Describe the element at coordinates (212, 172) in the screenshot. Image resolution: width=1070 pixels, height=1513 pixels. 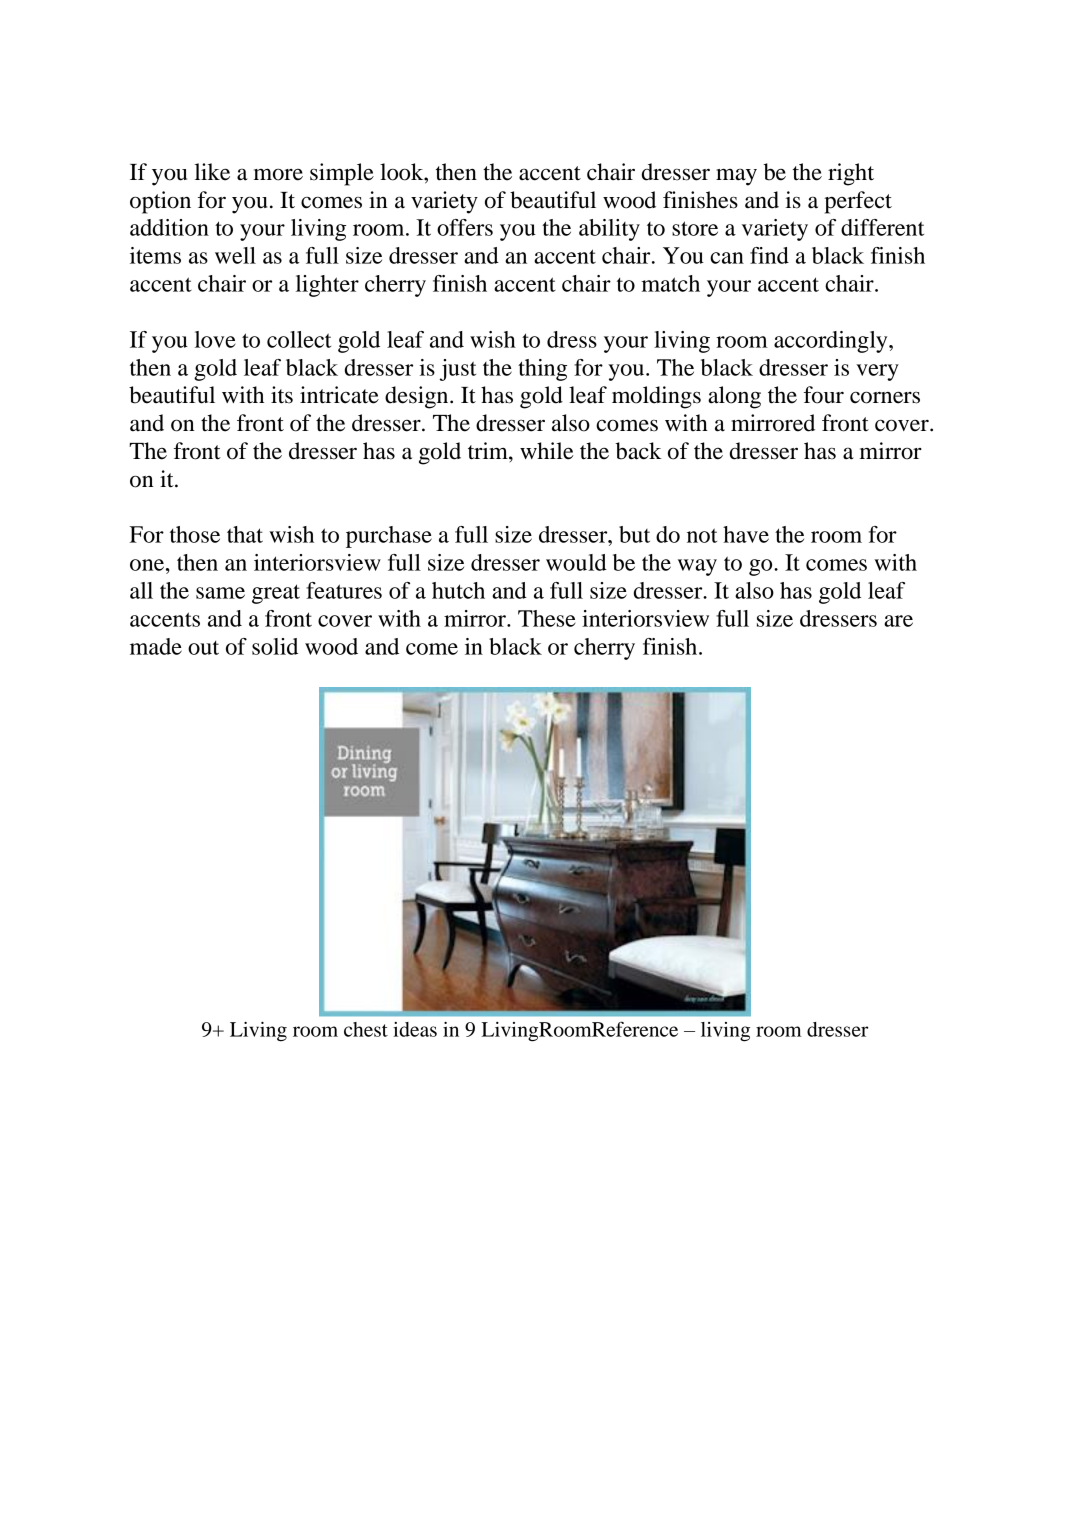
I see `like` at that location.
